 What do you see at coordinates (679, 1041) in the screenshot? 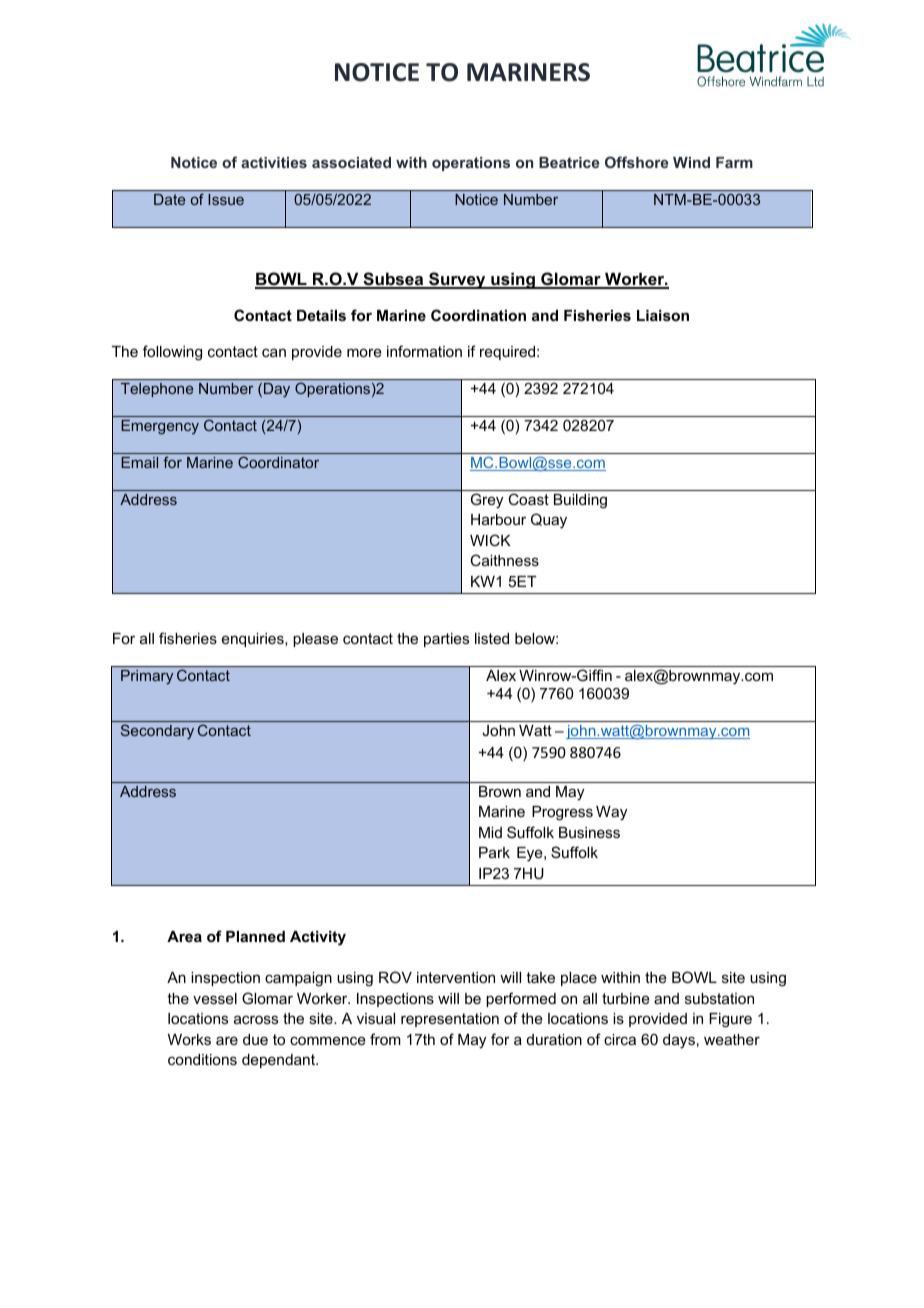
I see `days` at bounding box center [679, 1041].
